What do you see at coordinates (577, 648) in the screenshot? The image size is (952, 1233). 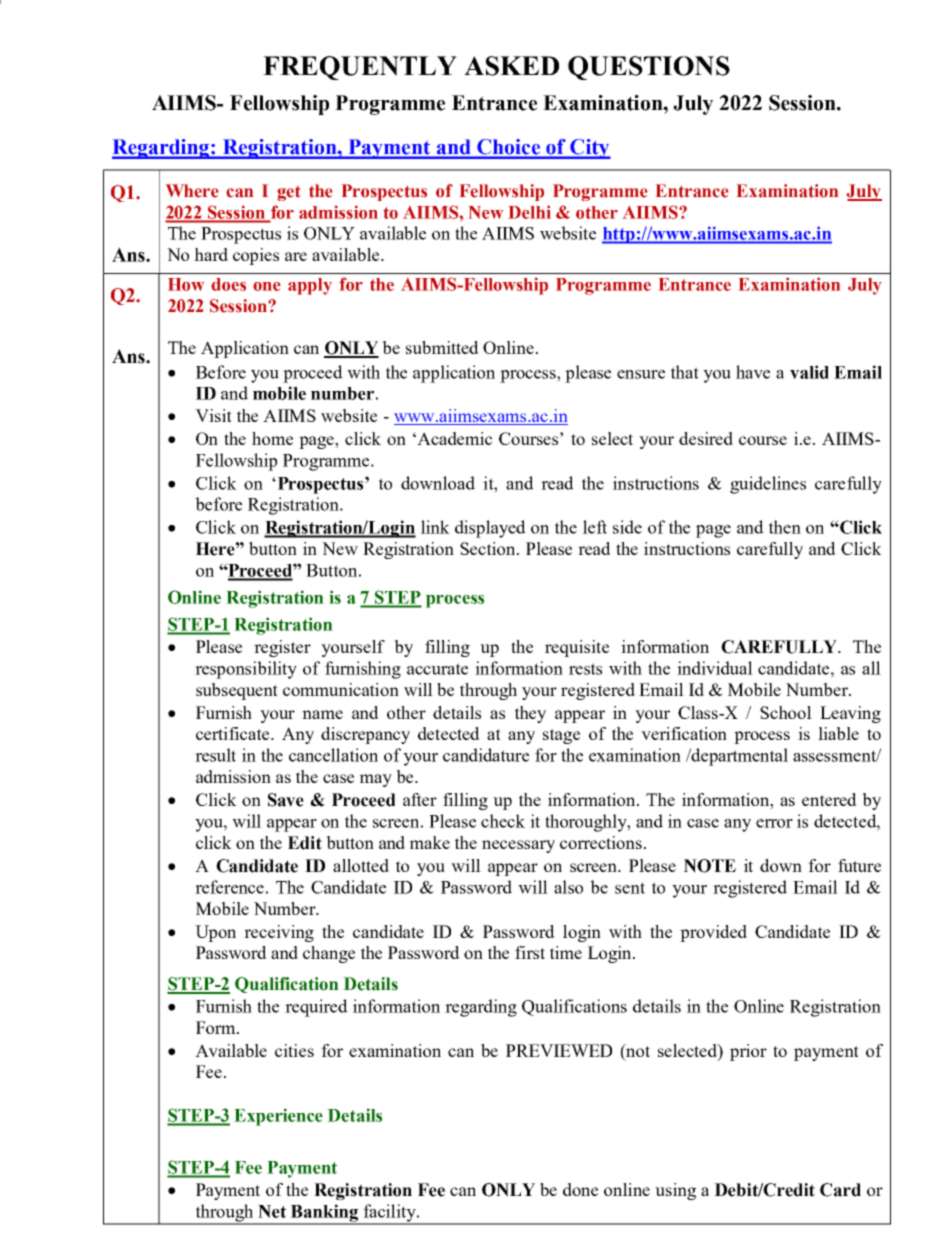 I see `requisite` at bounding box center [577, 648].
